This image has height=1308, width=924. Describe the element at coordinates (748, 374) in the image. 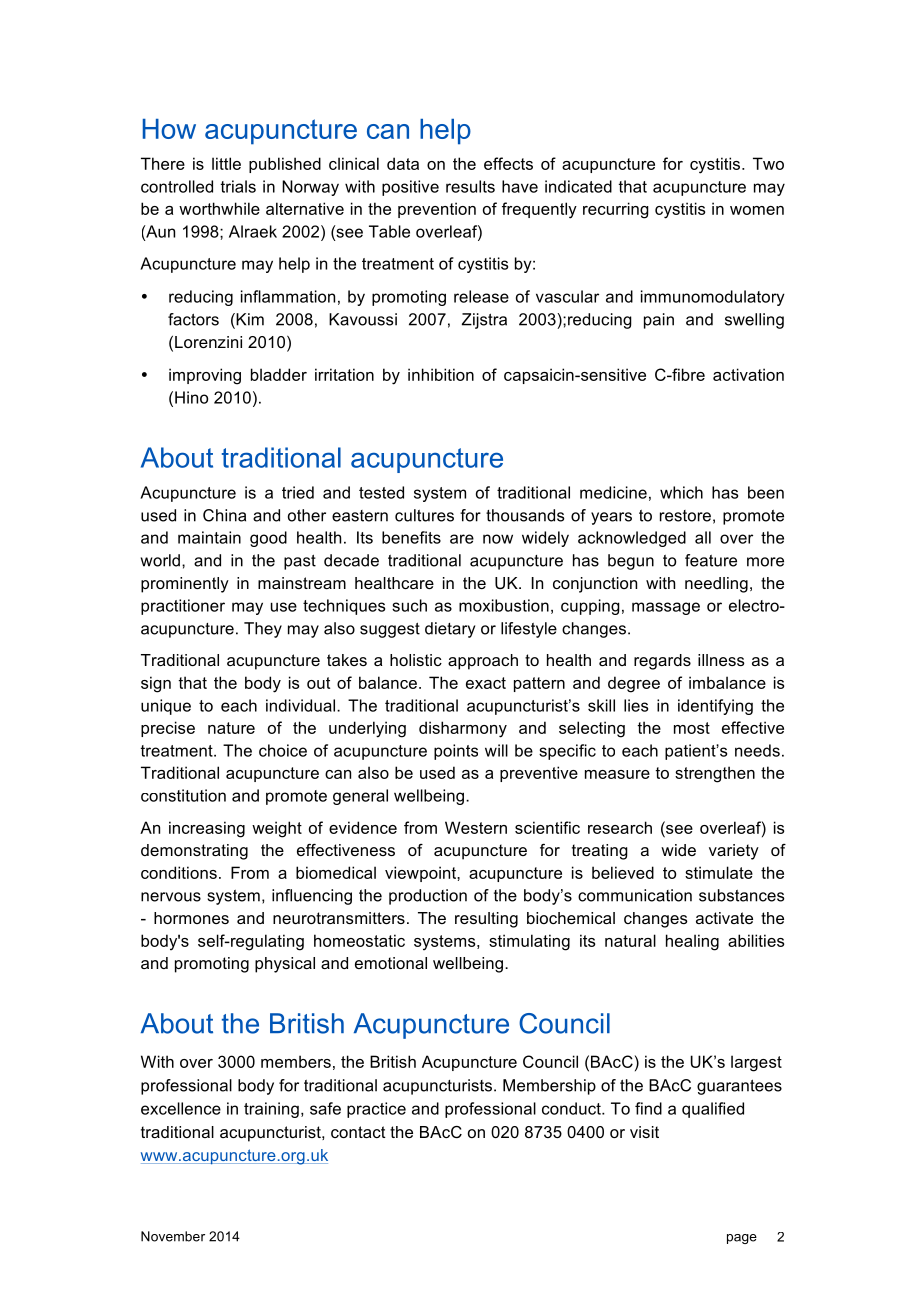

I see `activation` at that location.
